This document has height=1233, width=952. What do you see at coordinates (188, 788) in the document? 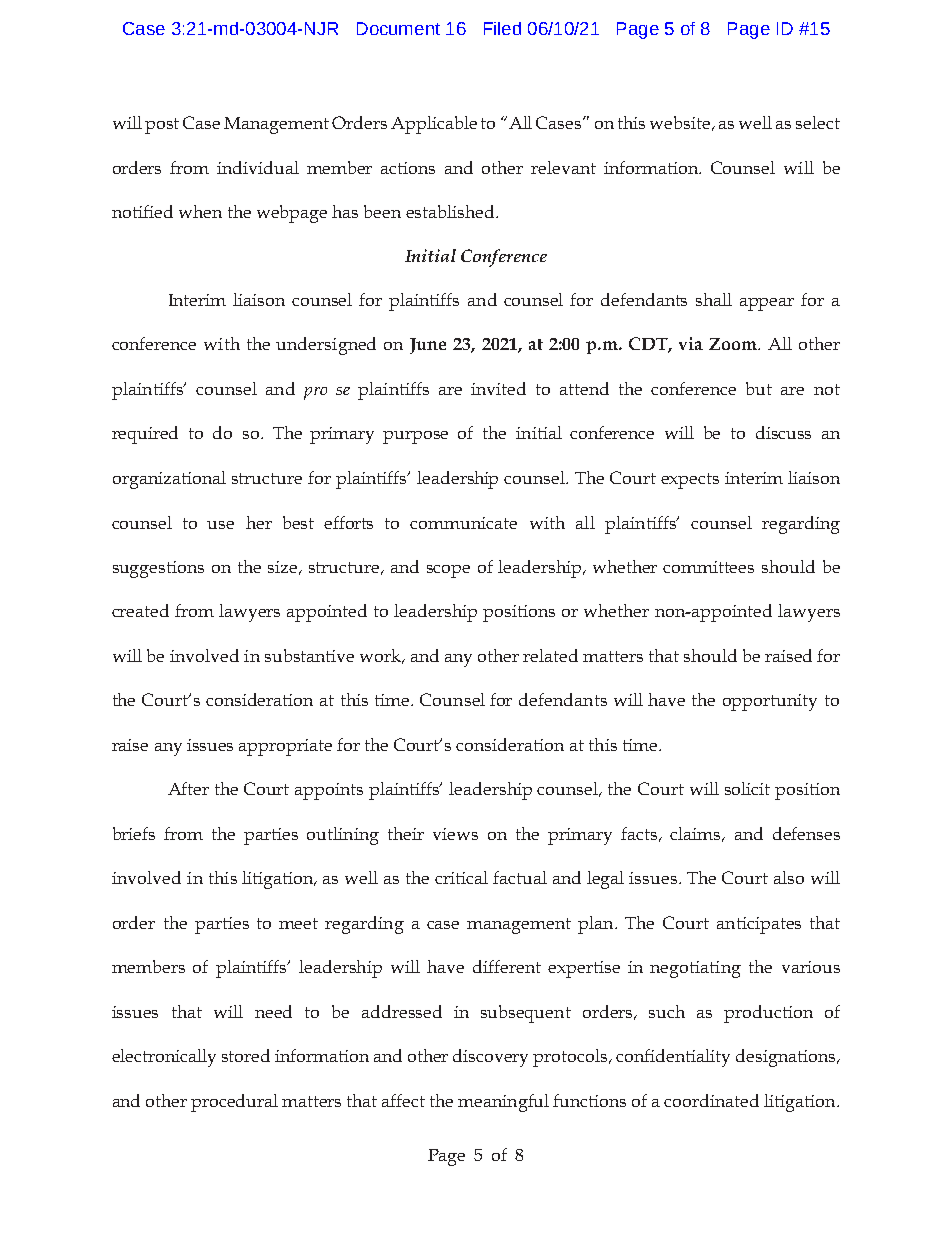
I see `After` at bounding box center [188, 788].
